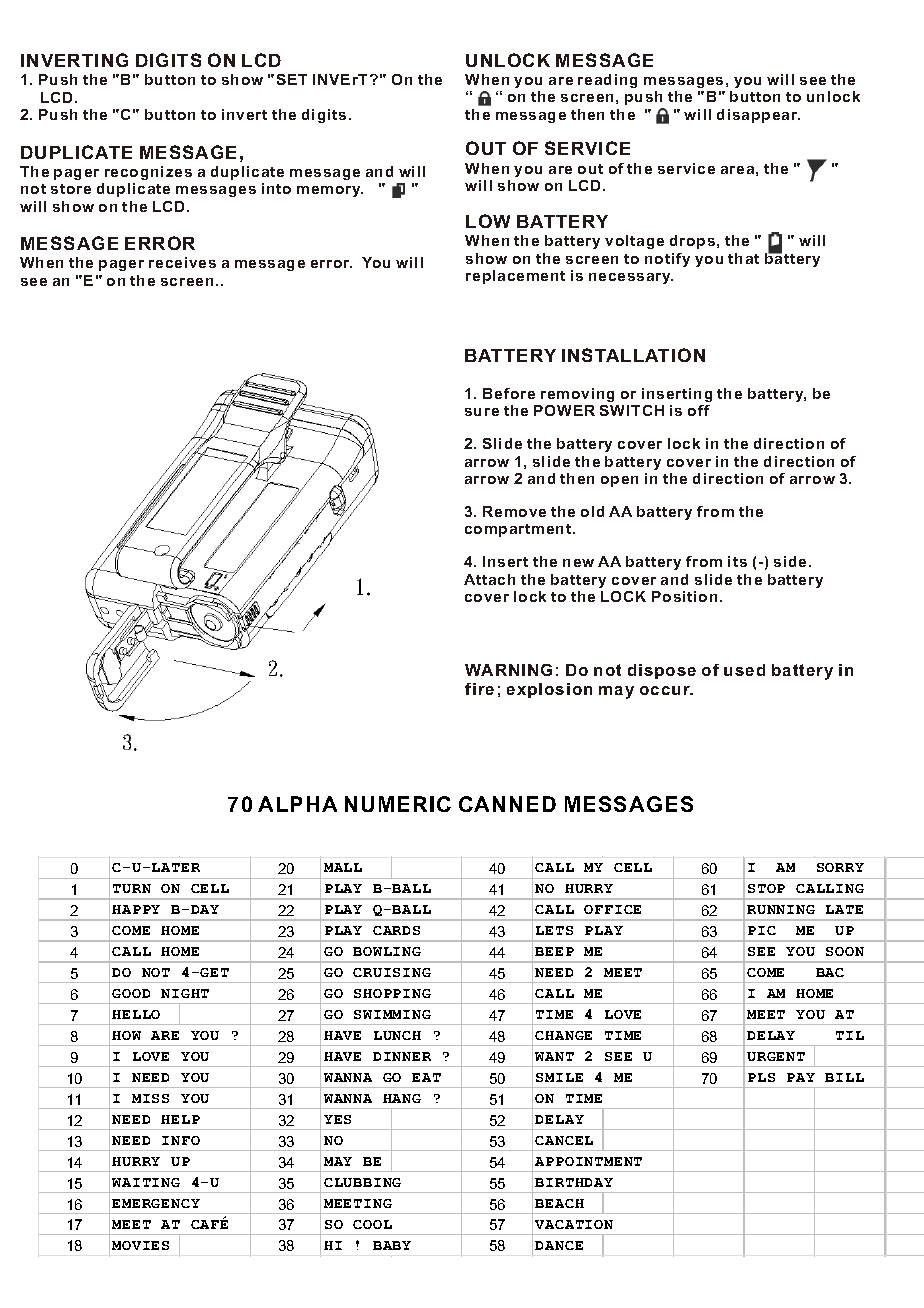  What do you see at coordinates (148, 173) in the image?
I see `recognizes` at bounding box center [148, 173].
